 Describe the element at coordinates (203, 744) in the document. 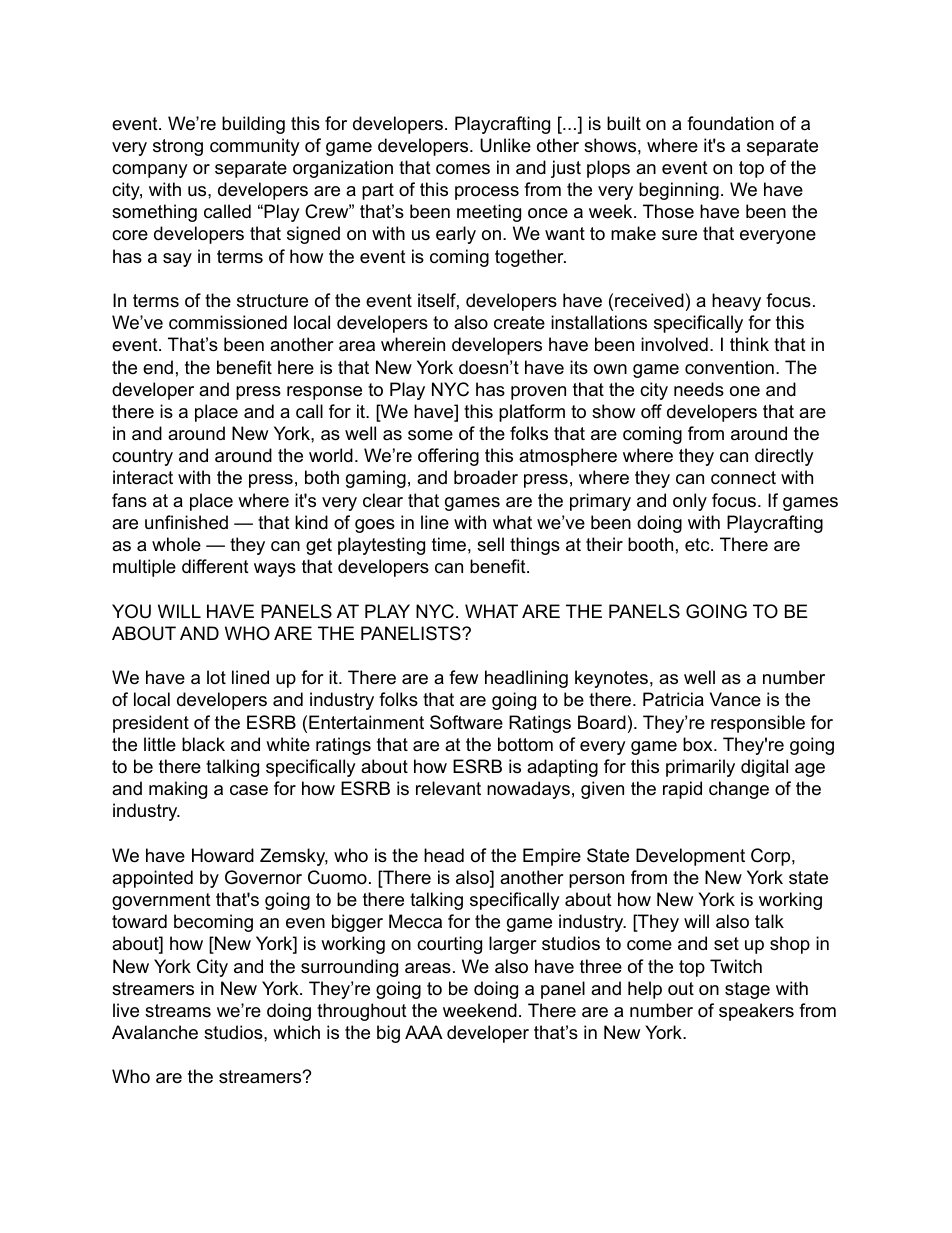

I see `black` at that location.
